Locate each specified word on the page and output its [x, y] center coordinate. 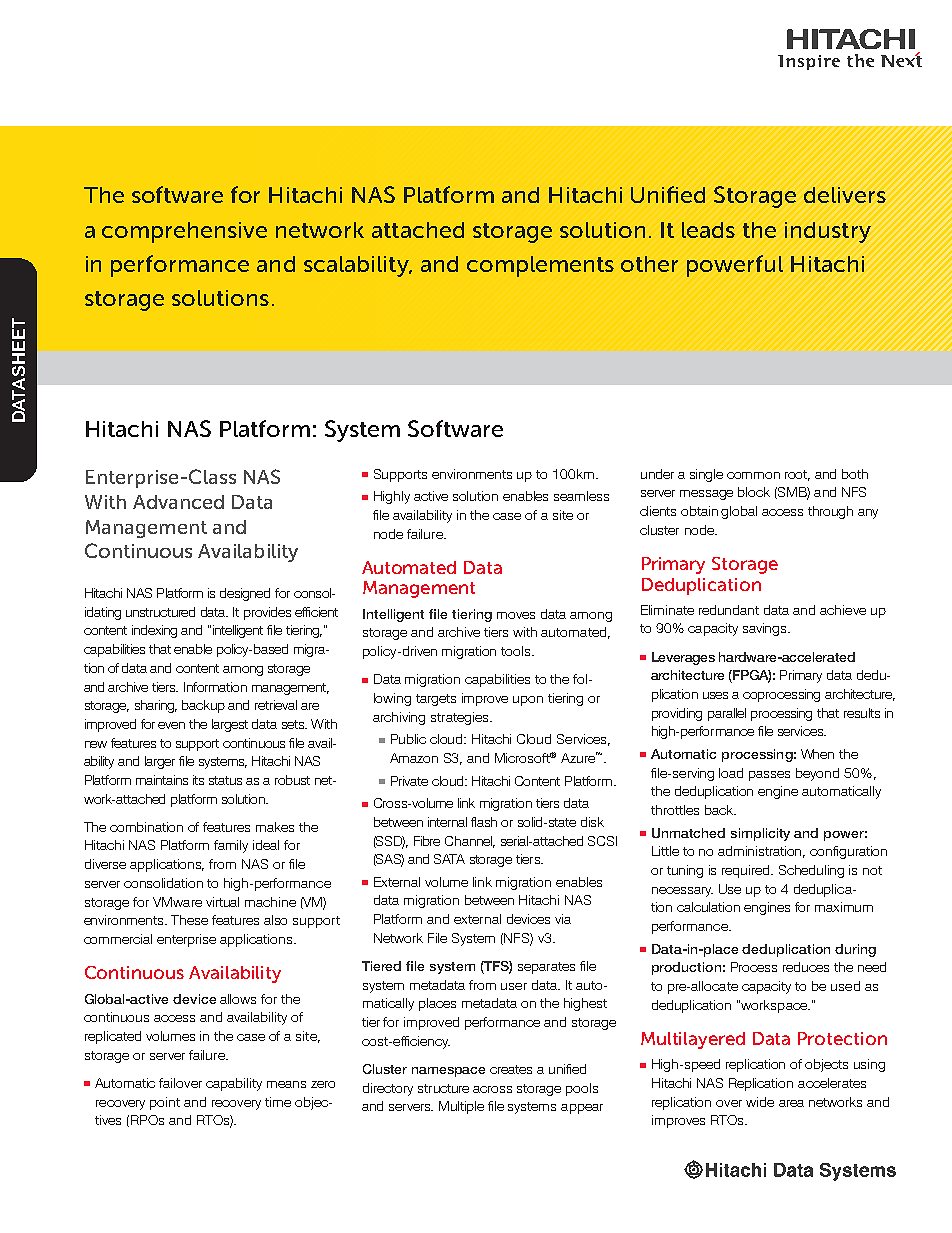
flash [484, 822]
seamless [581, 496]
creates [511, 1069]
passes [769, 776]
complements [540, 266]
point [165, 1103]
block [754, 492]
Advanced [178, 502]
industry [828, 232]
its [198, 780]
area [791, 1103]
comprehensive [184, 232]
